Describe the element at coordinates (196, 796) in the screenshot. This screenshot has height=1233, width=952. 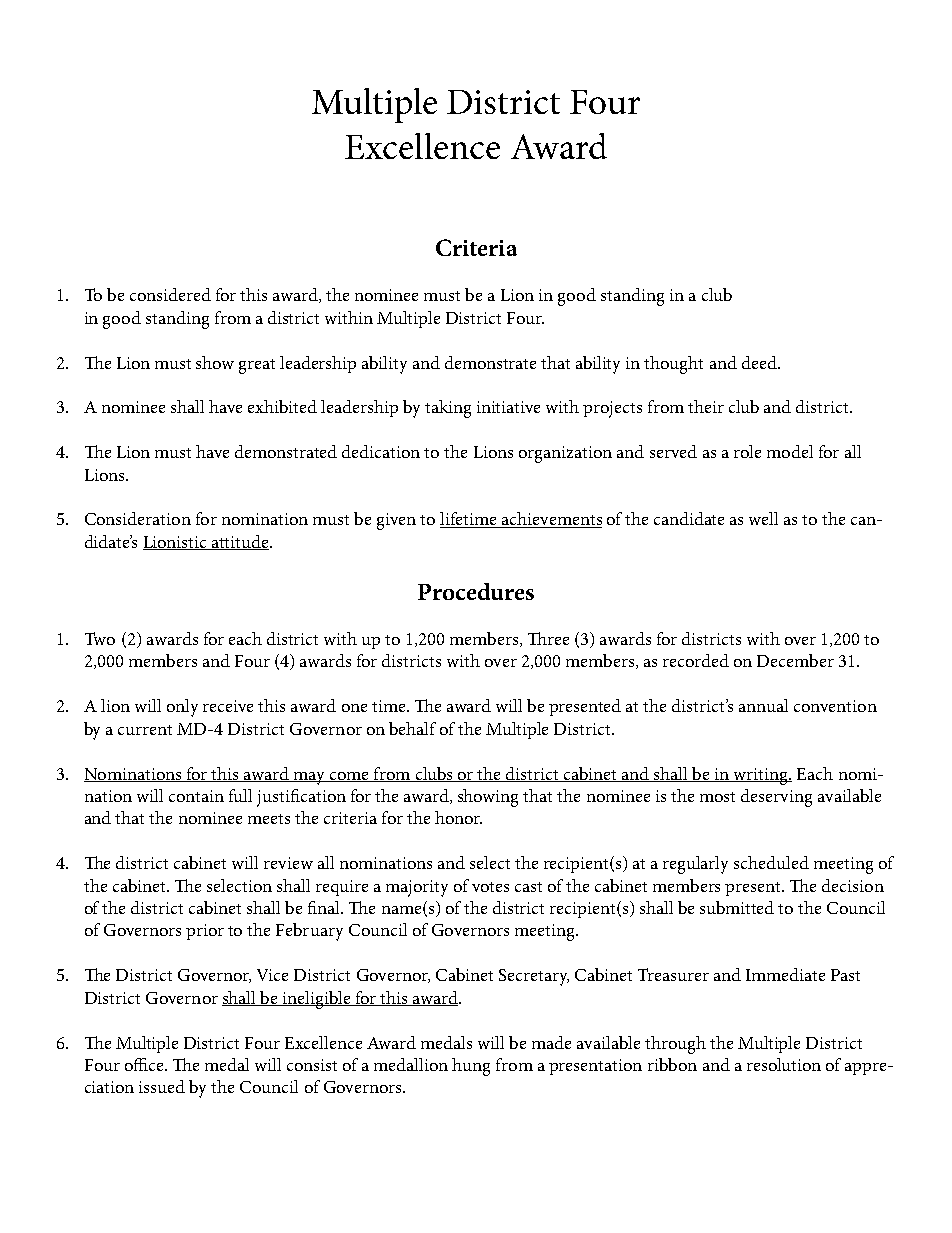
I see `contain` at that location.
